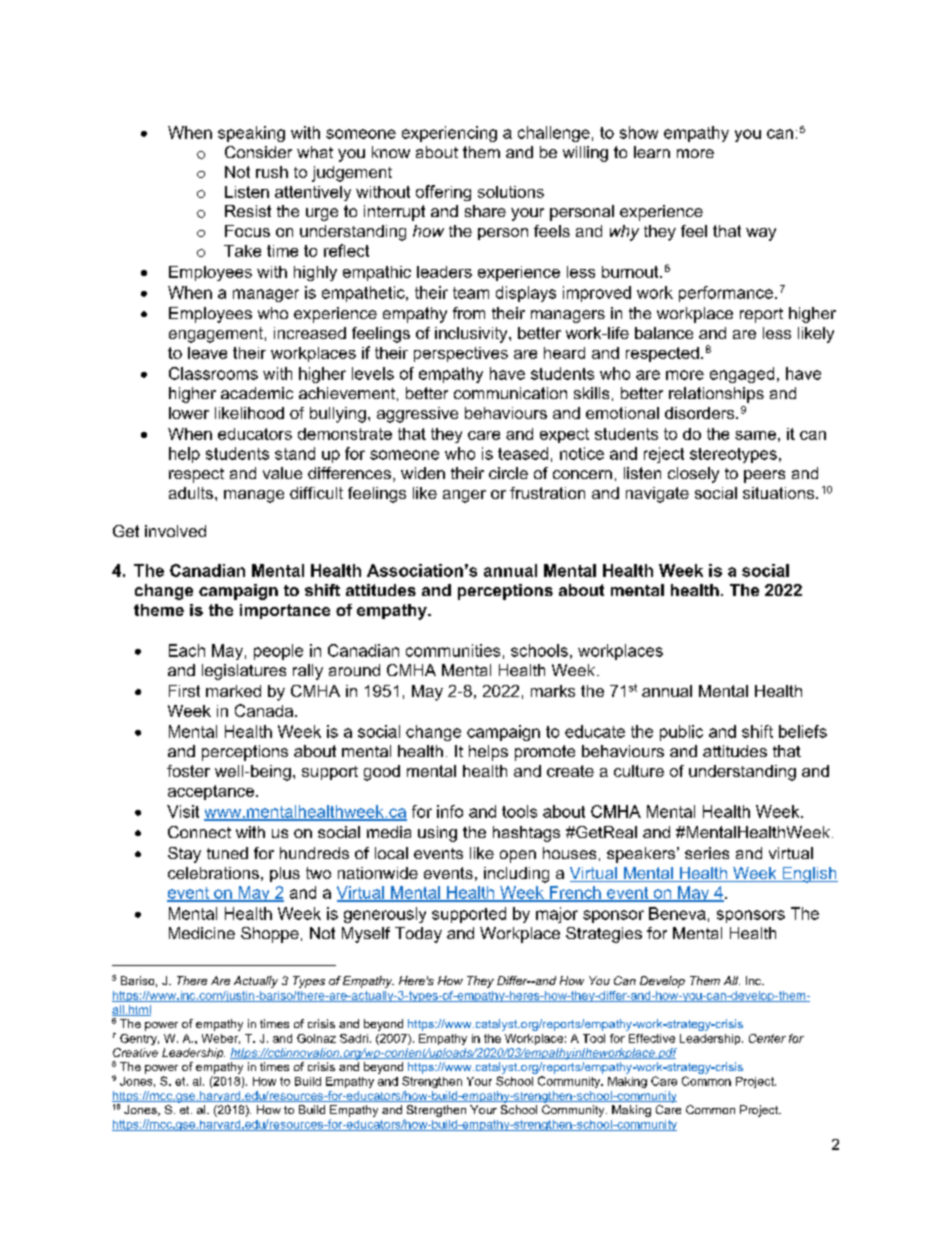 This screenshot has height=1233, width=952. Describe the element at coordinates (681, 733) in the screenshot. I see `public` at that location.
